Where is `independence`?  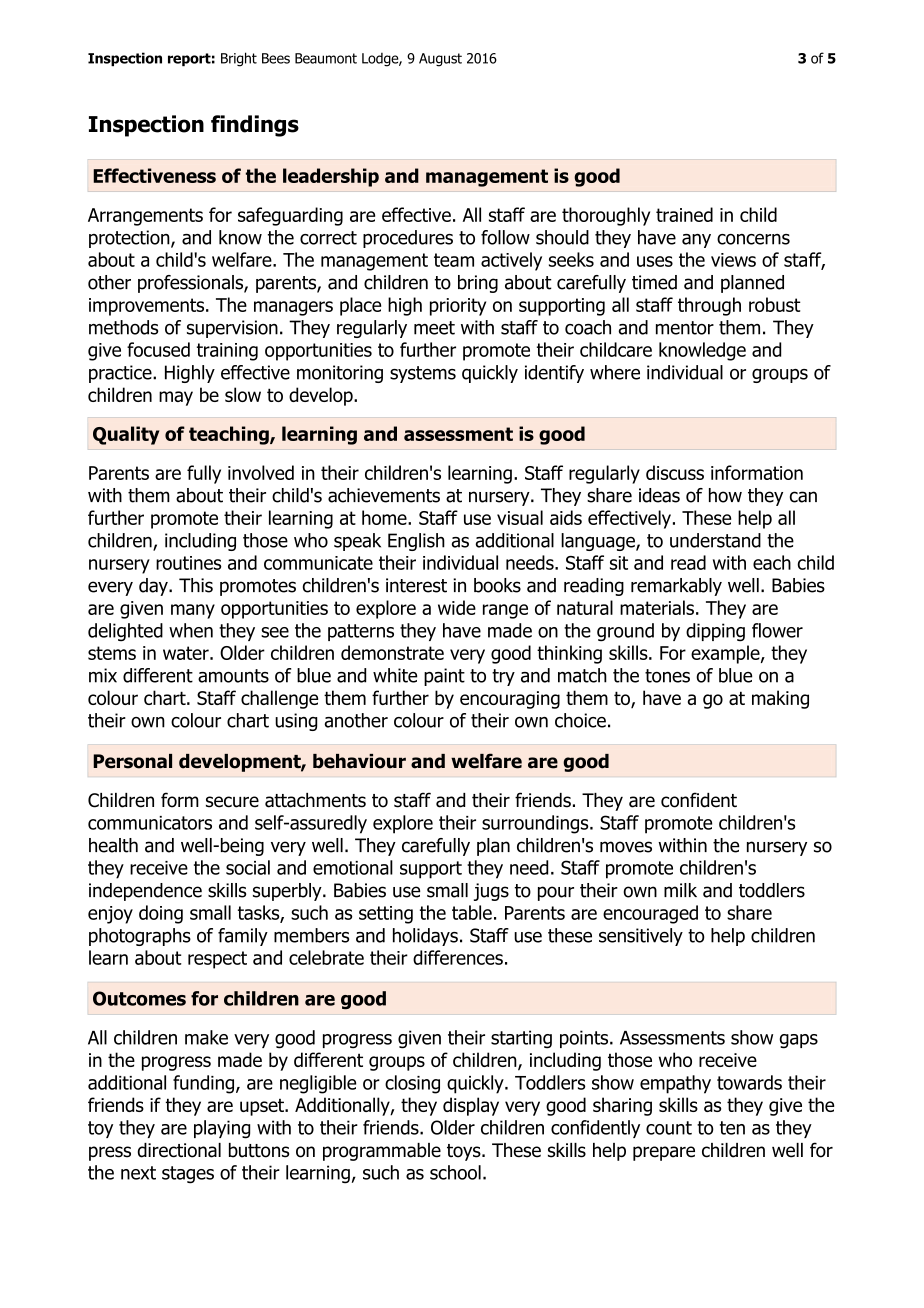
independence is located at coordinates (145, 892).
